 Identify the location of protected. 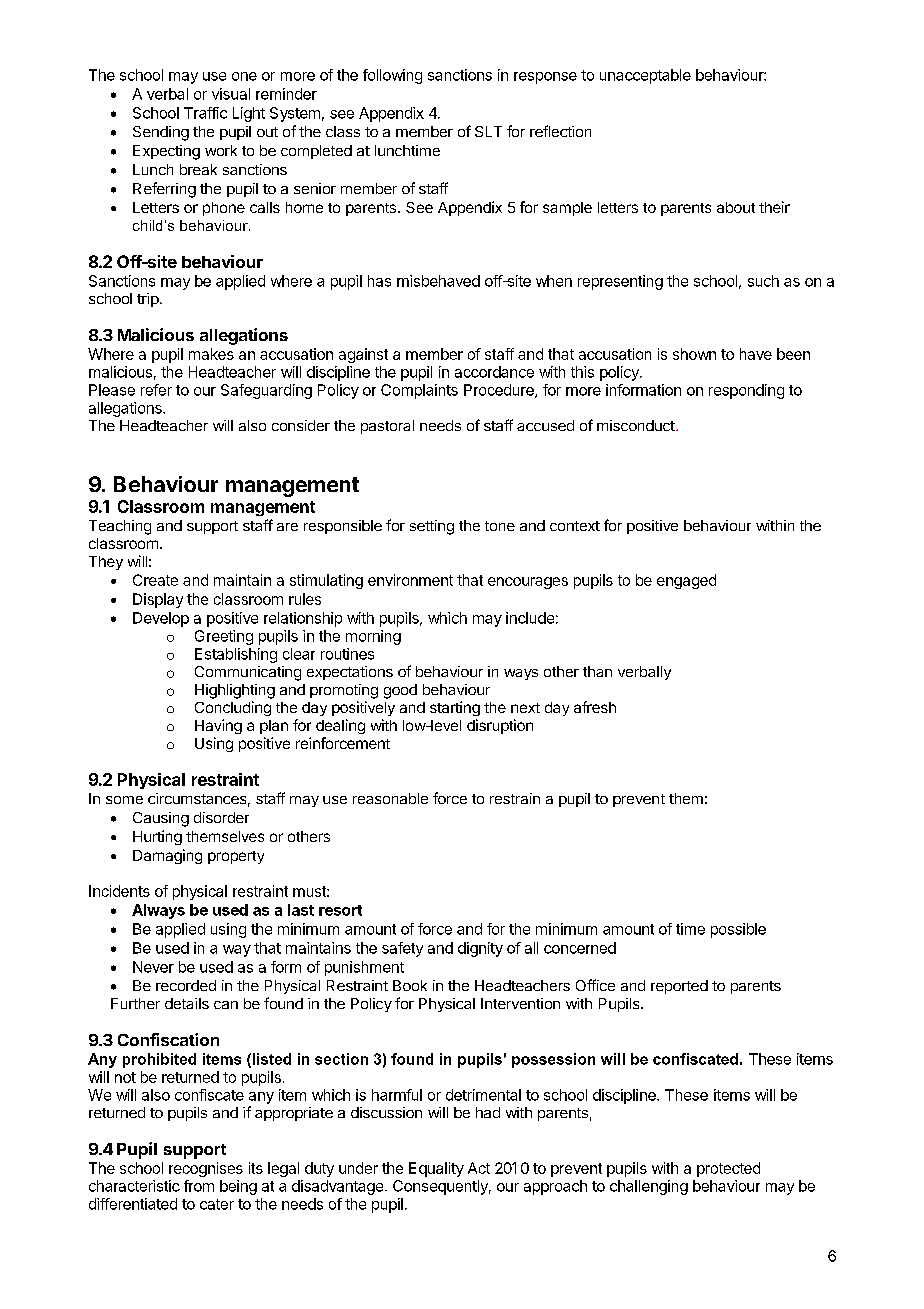
(728, 1169).
